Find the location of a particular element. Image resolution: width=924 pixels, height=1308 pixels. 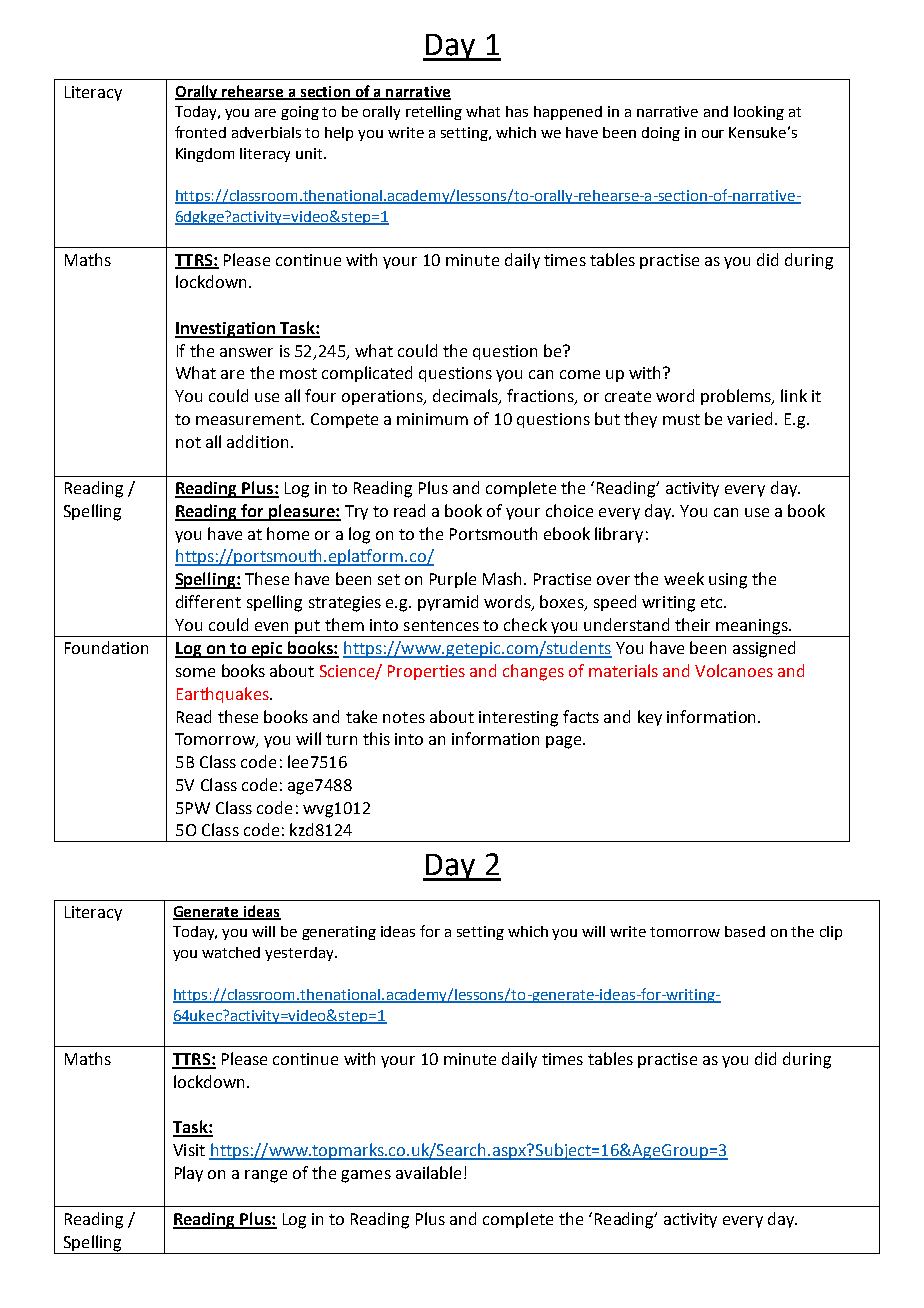

retelling is located at coordinates (434, 113).
